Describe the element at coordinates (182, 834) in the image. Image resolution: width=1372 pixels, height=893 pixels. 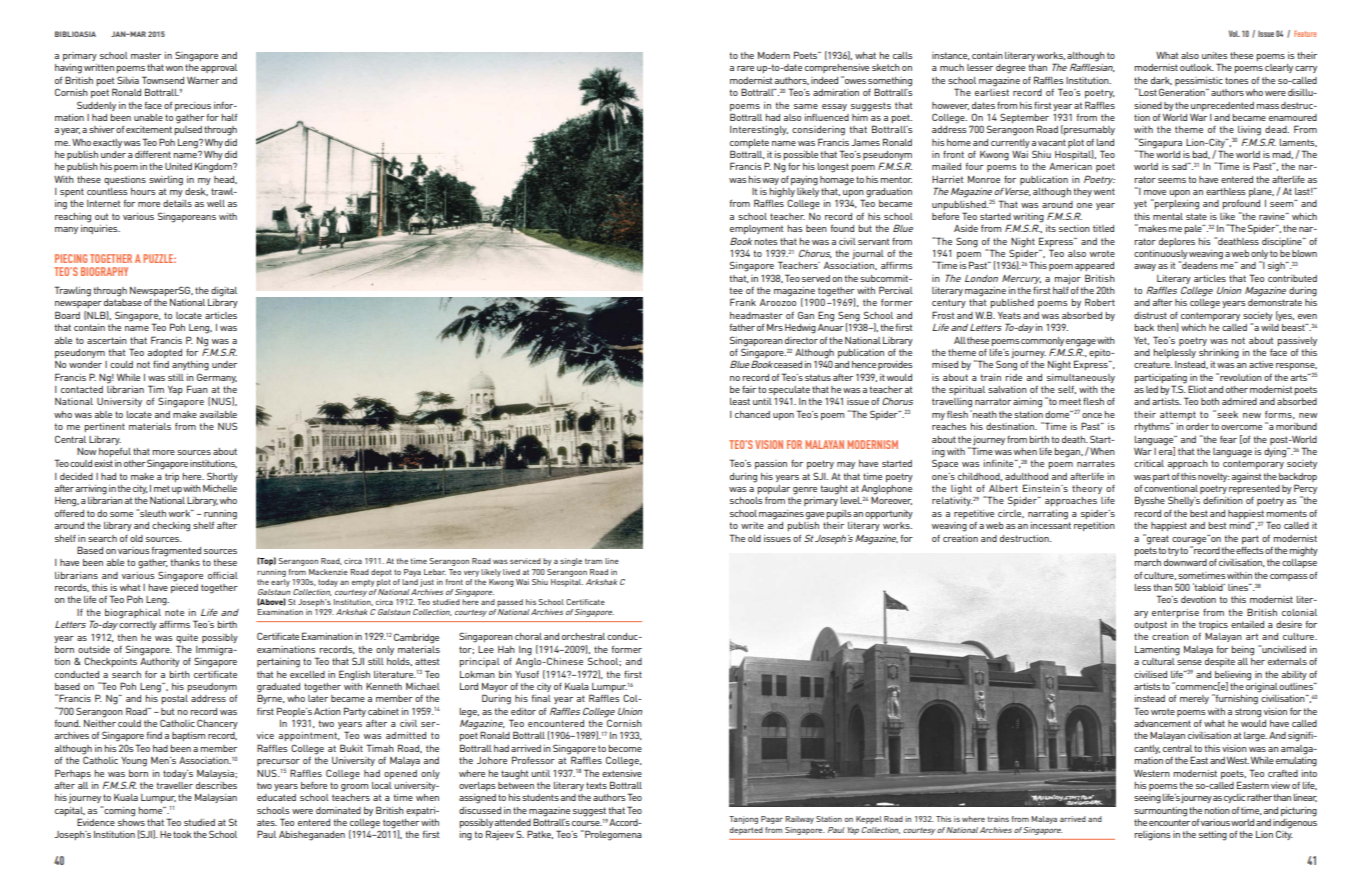
I see `took` at that location.
